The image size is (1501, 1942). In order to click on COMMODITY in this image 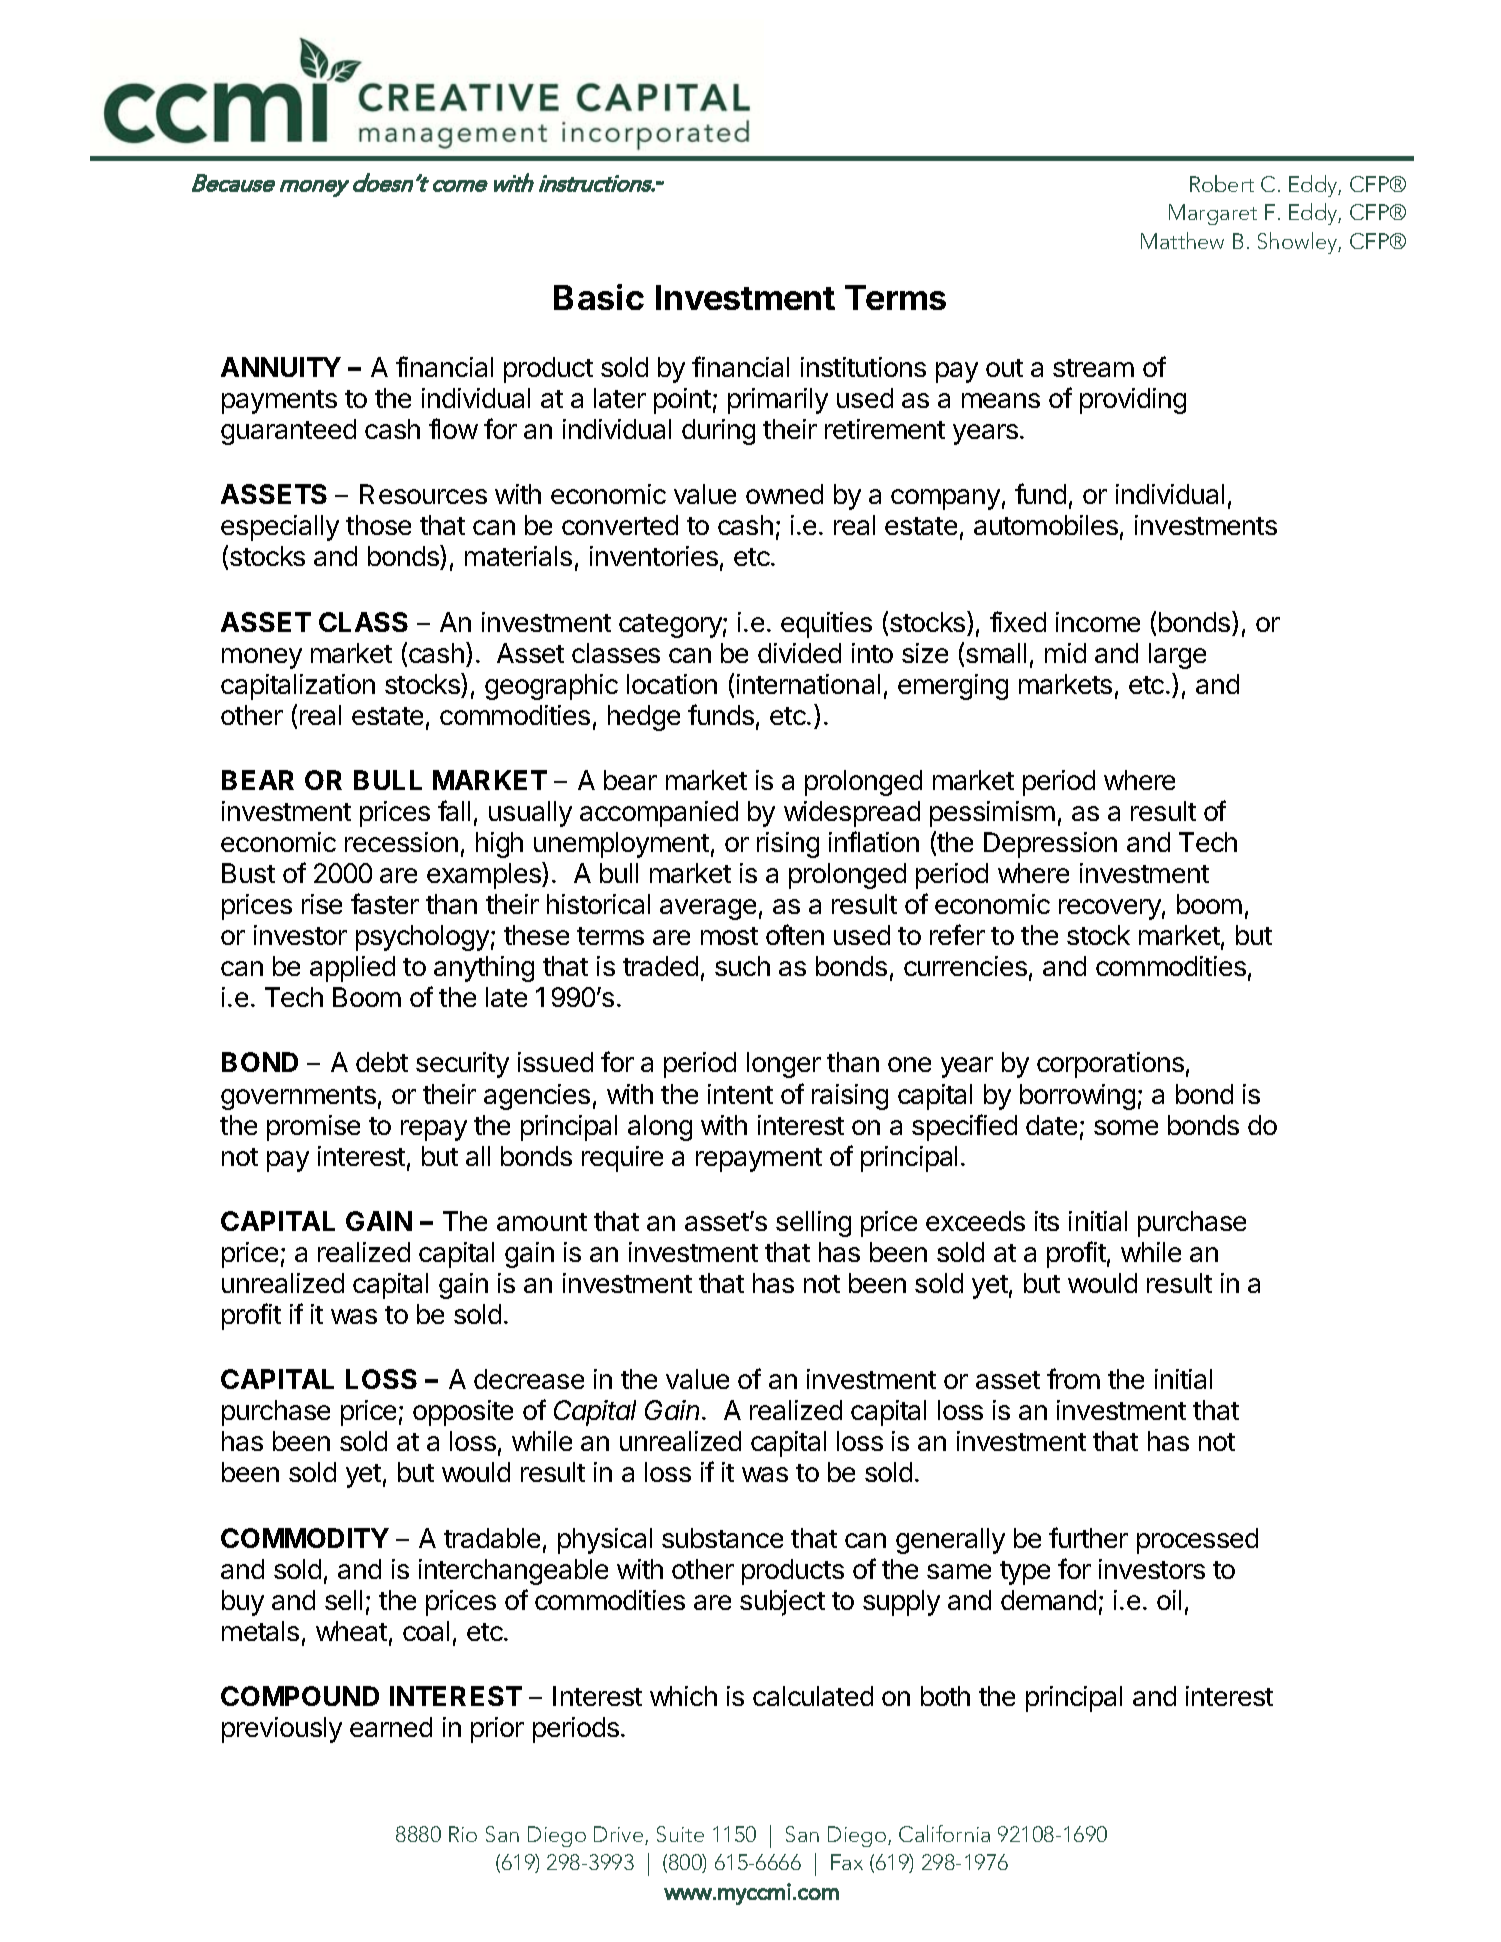, I will do `click(305, 1538)`.
